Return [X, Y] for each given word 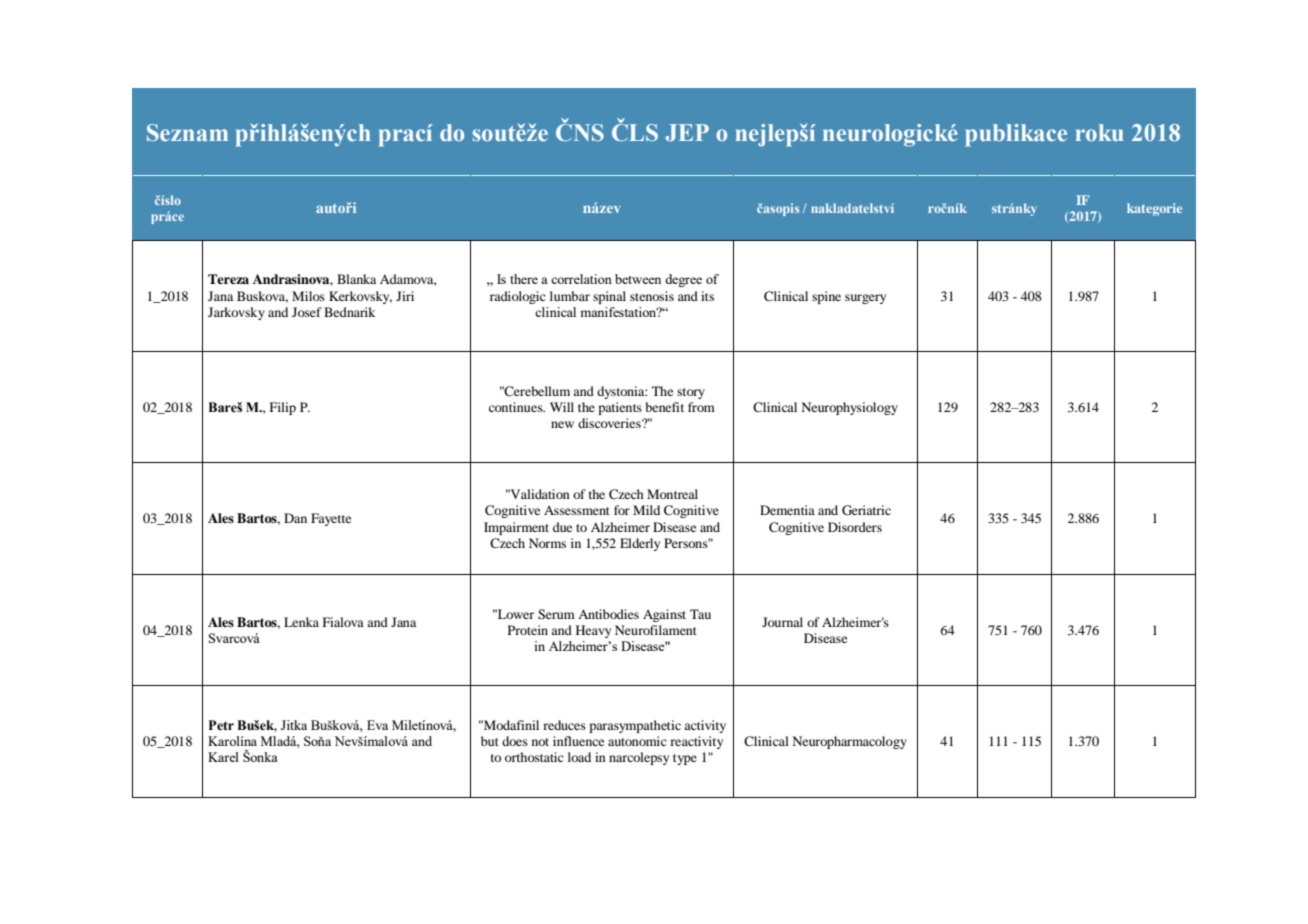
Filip [283, 408]
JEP [687, 133]
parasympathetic [635, 726]
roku [1100, 132]
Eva [377, 725]
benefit [665, 407]
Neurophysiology [850, 408]
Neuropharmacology [850, 742]
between [638, 279]
